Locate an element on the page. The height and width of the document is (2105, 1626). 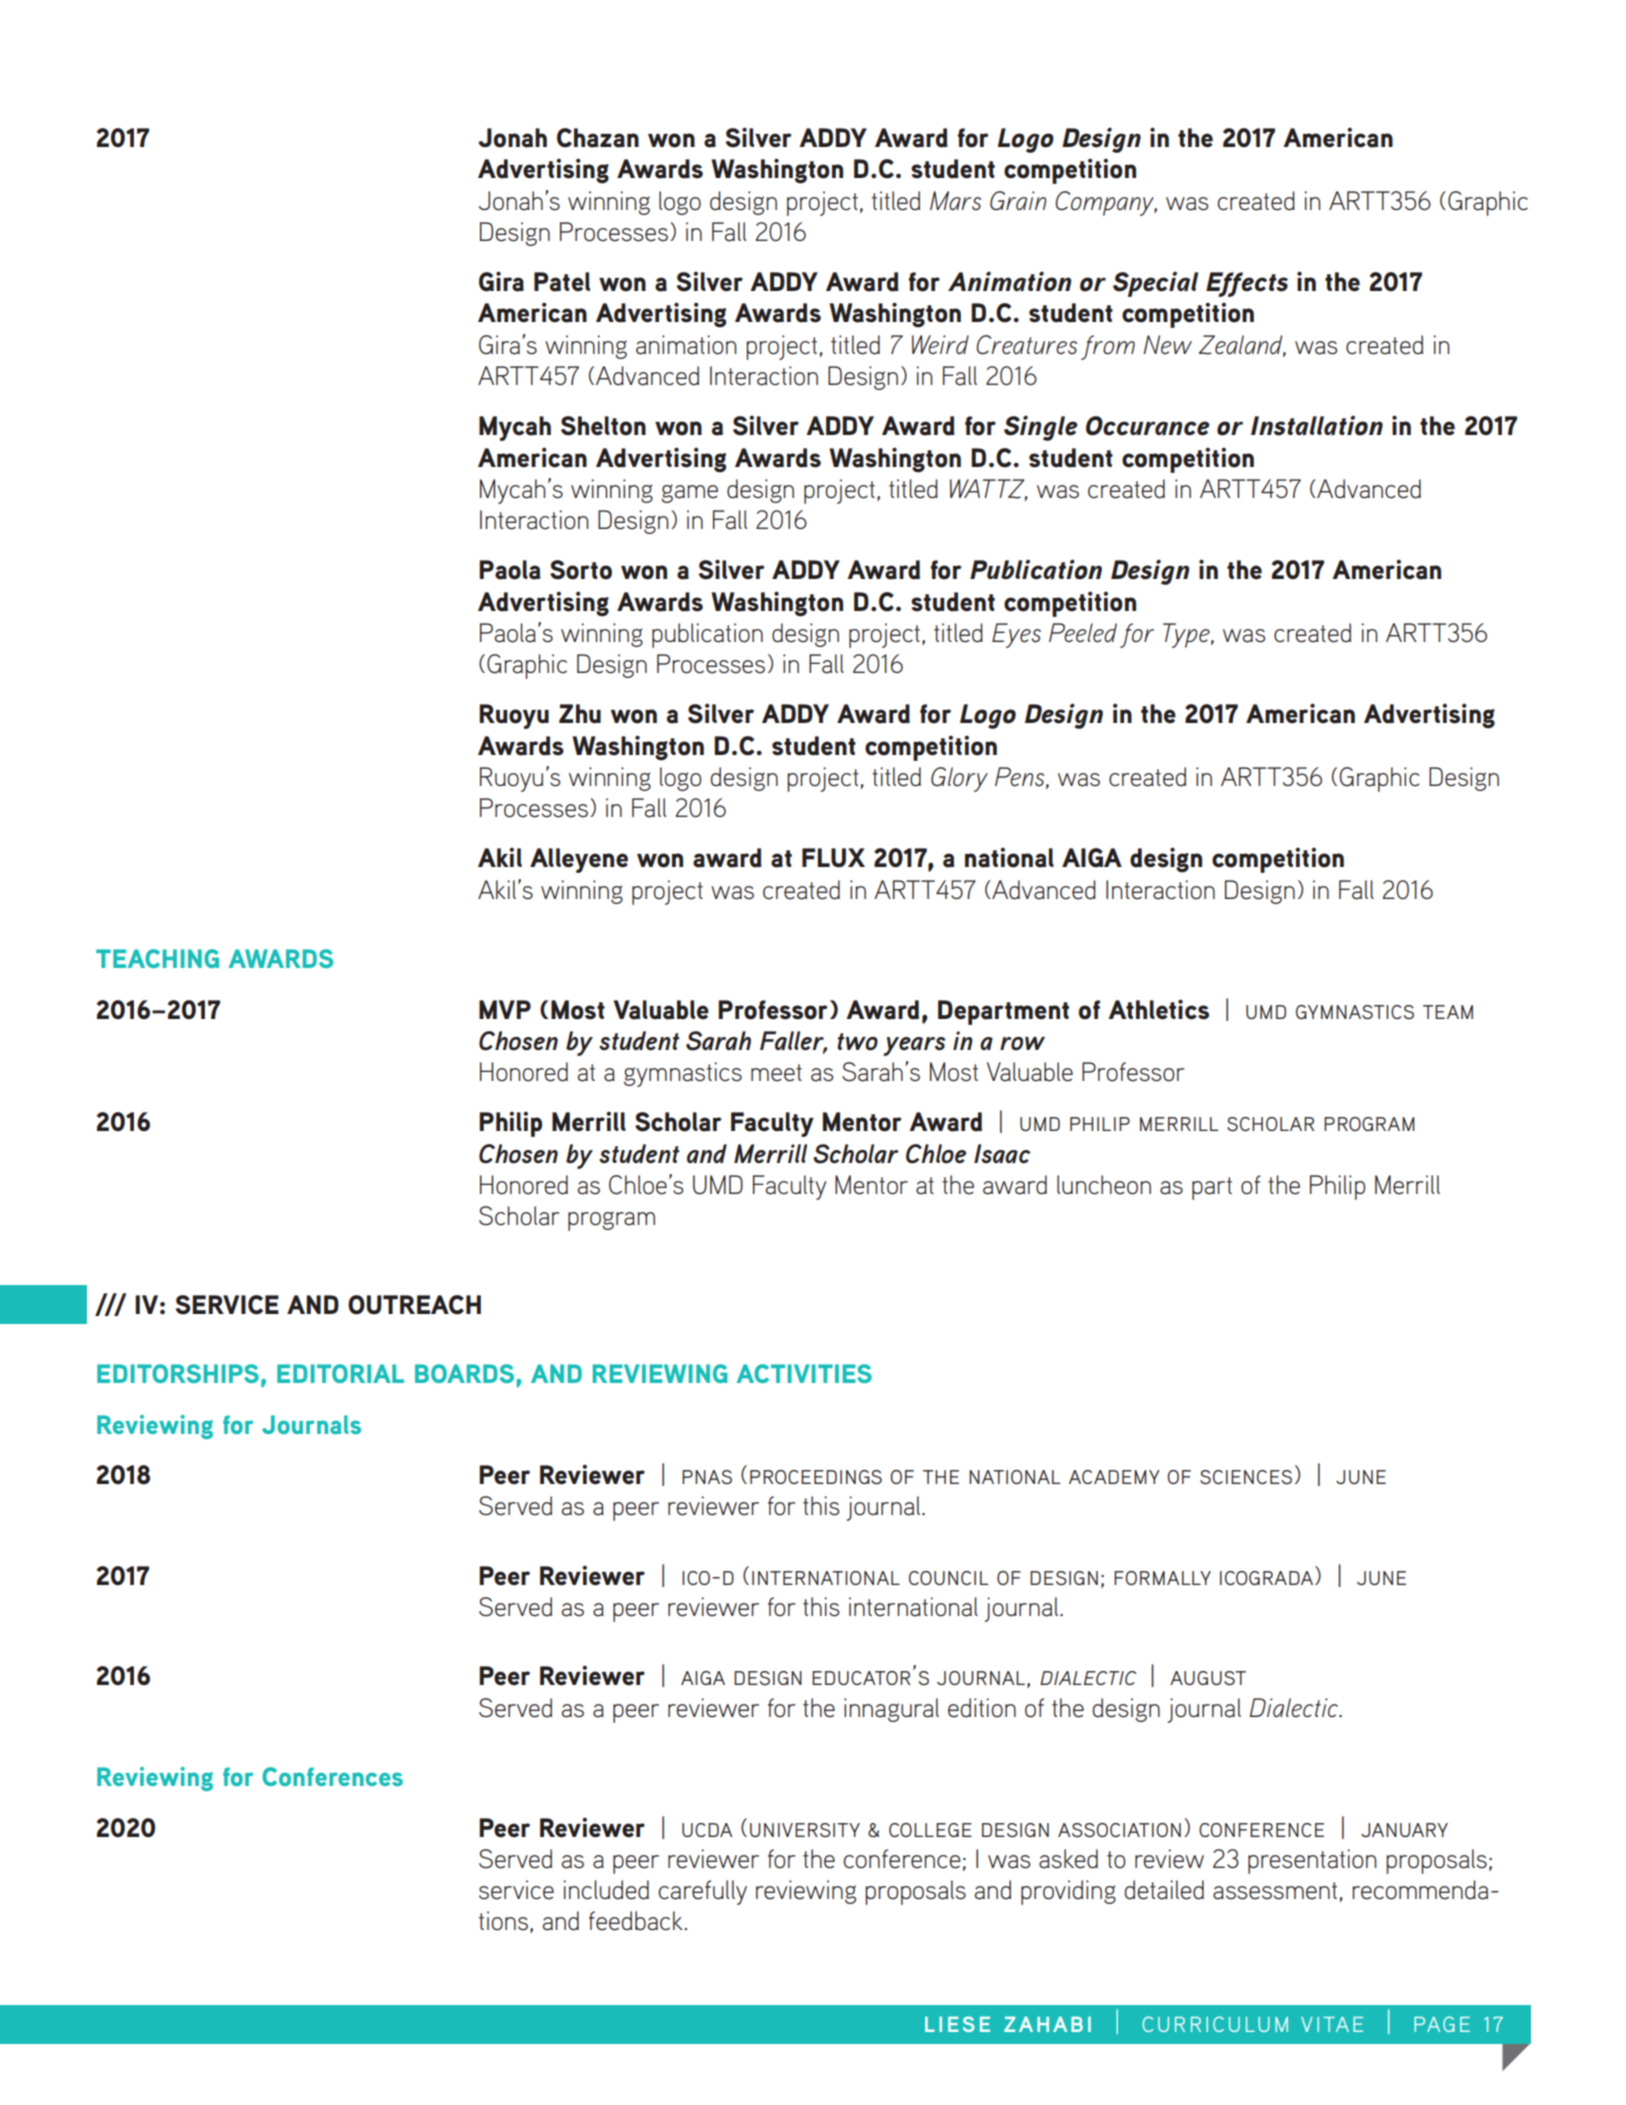
carefully is located at coordinates (702, 1892).
